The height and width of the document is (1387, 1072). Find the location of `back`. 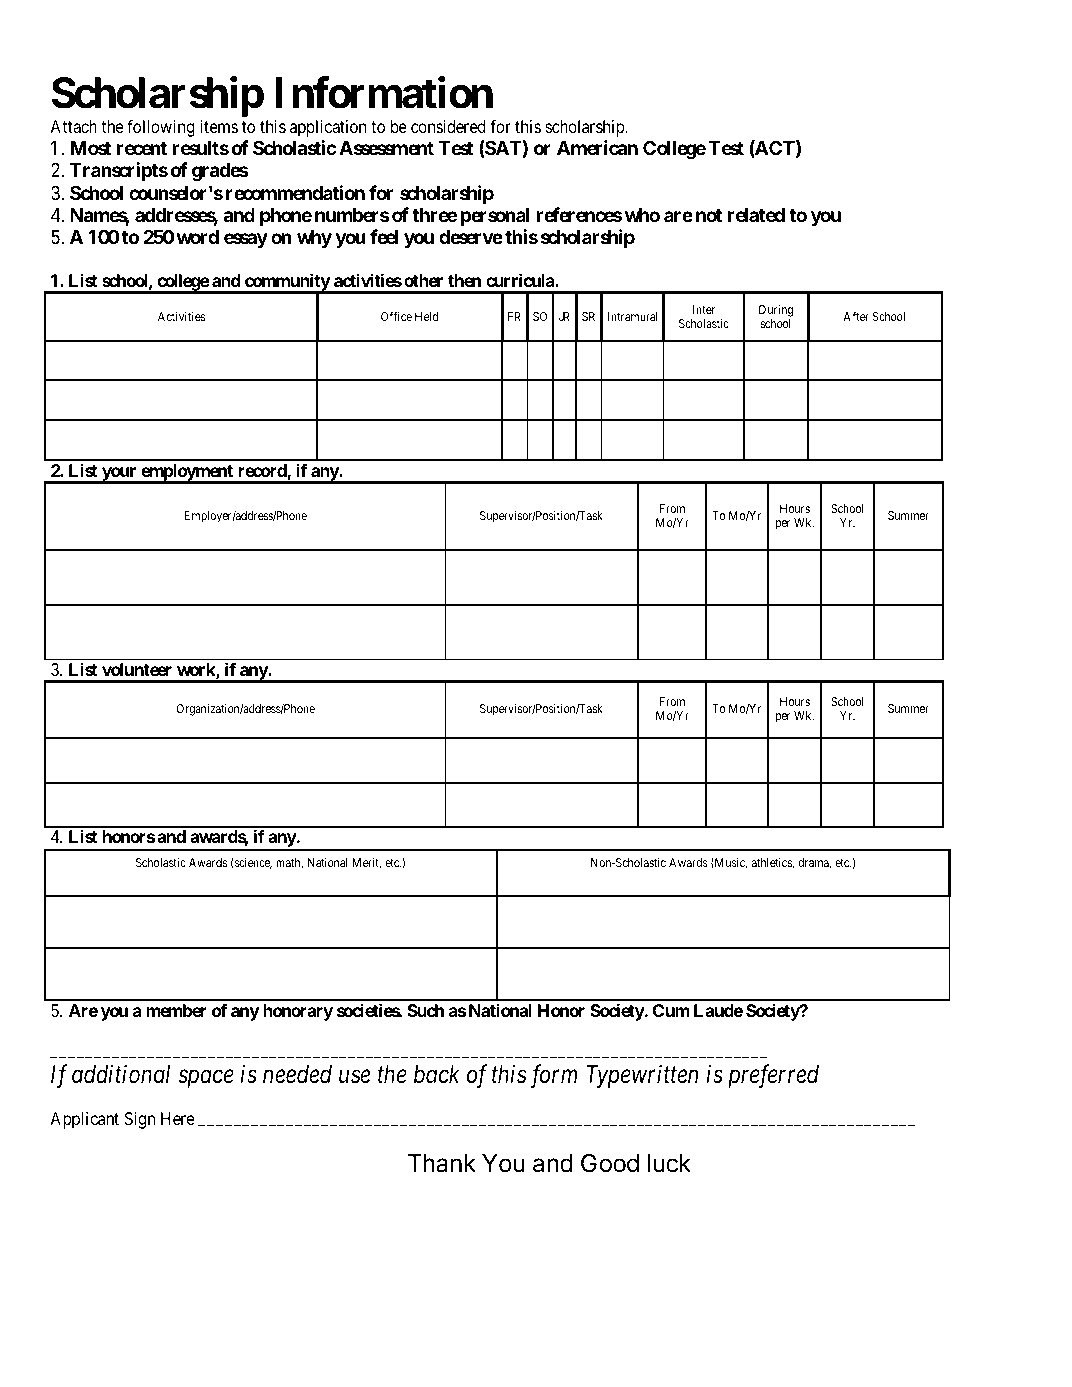

back is located at coordinates (437, 1074).
